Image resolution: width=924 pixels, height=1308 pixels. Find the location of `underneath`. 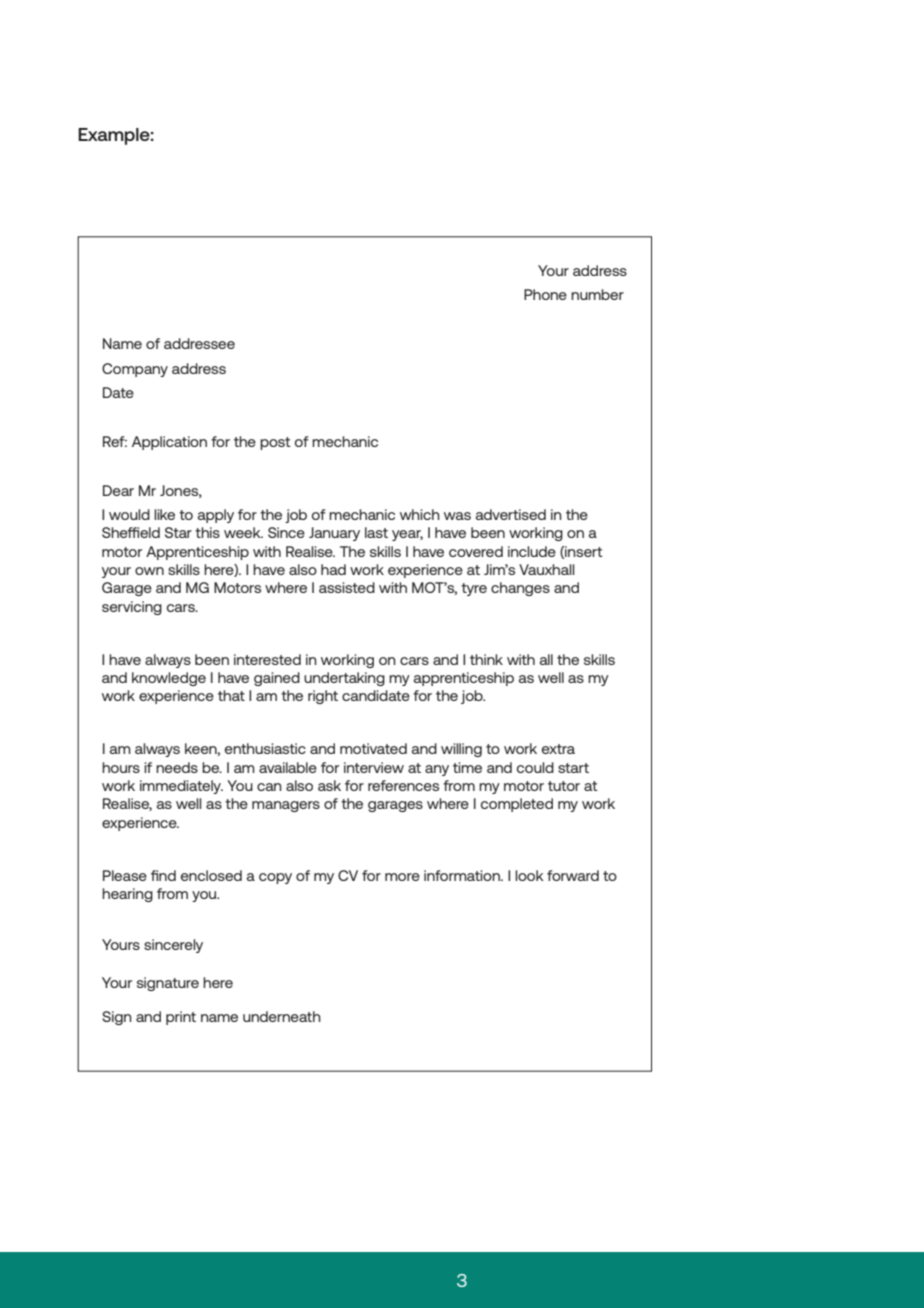

underneath is located at coordinates (282, 1016).
